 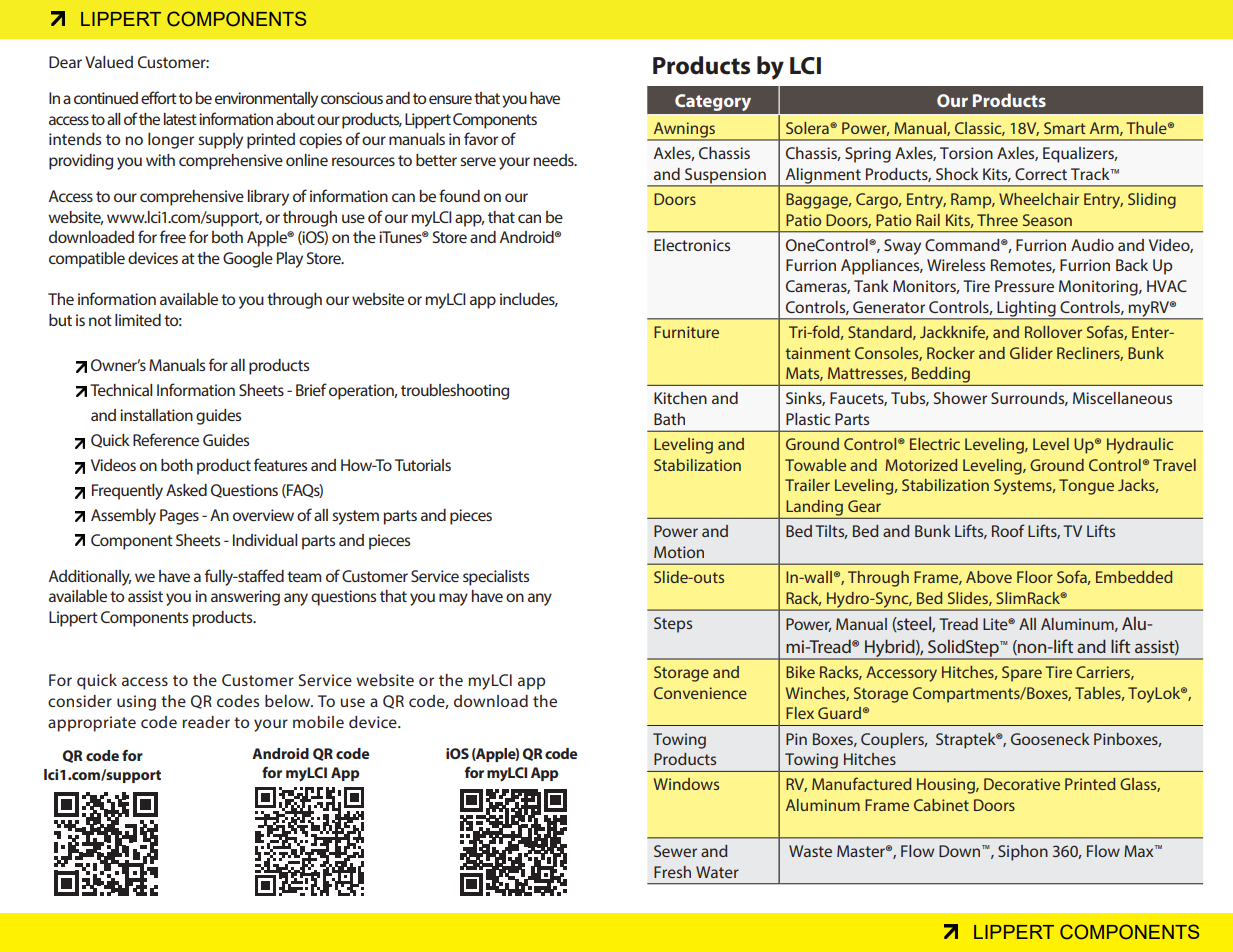 What do you see at coordinates (450, 99) in the screenshot?
I see `ensure` at bounding box center [450, 99].
